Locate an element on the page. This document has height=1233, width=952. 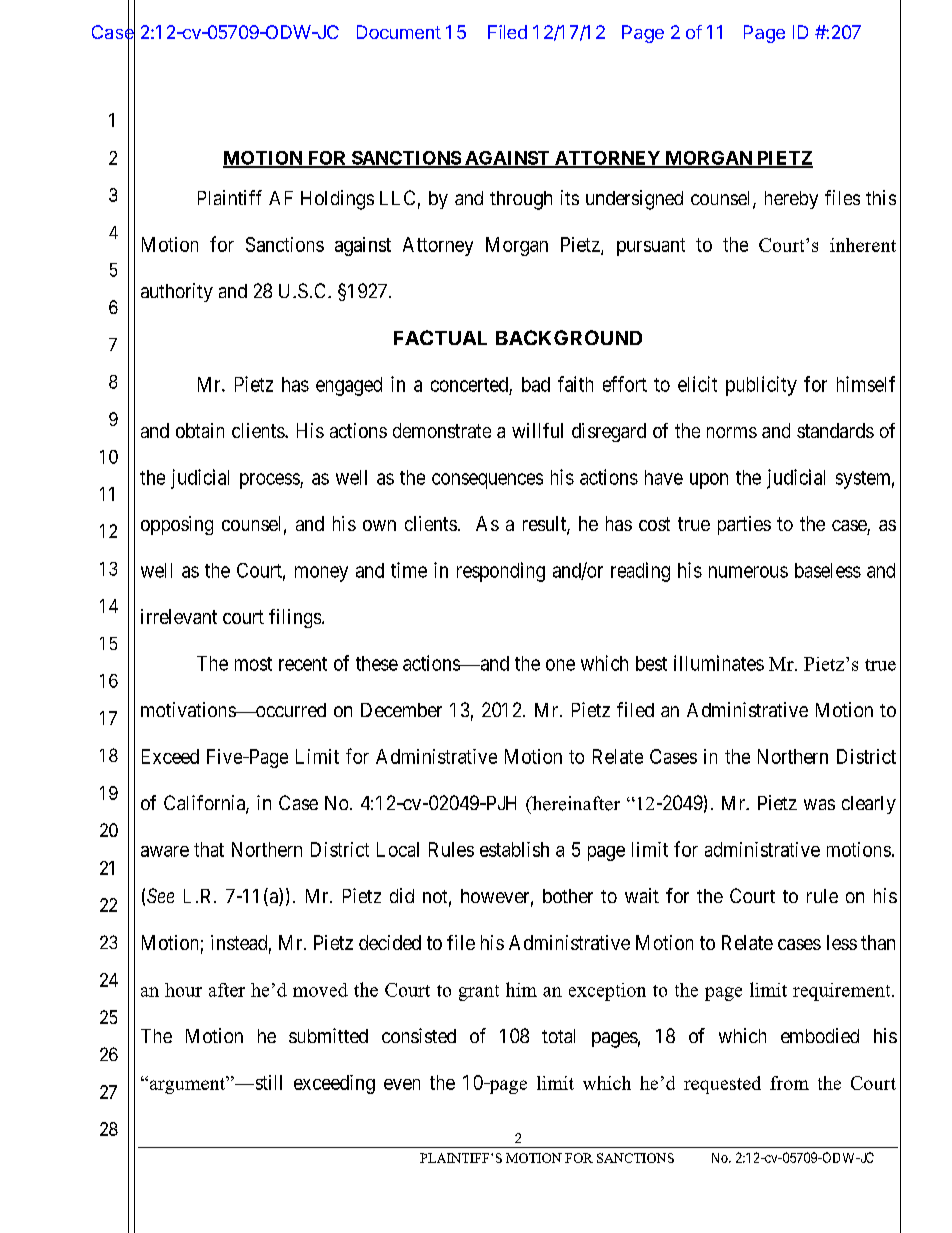
through is located at coordinates (521, 200).
